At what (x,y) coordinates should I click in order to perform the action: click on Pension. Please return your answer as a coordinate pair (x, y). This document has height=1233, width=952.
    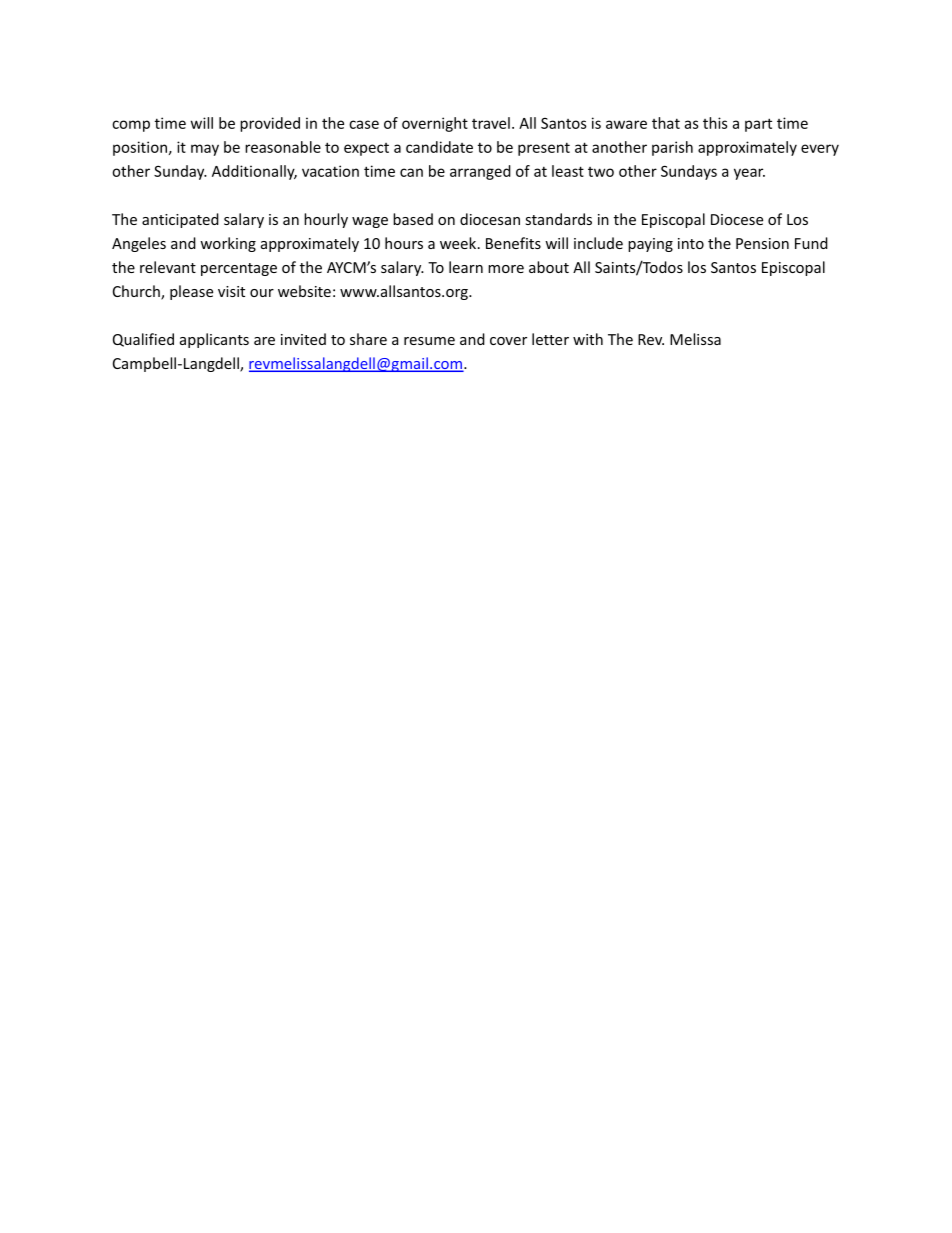
    Looking at the image, I should click on (762, 243).
